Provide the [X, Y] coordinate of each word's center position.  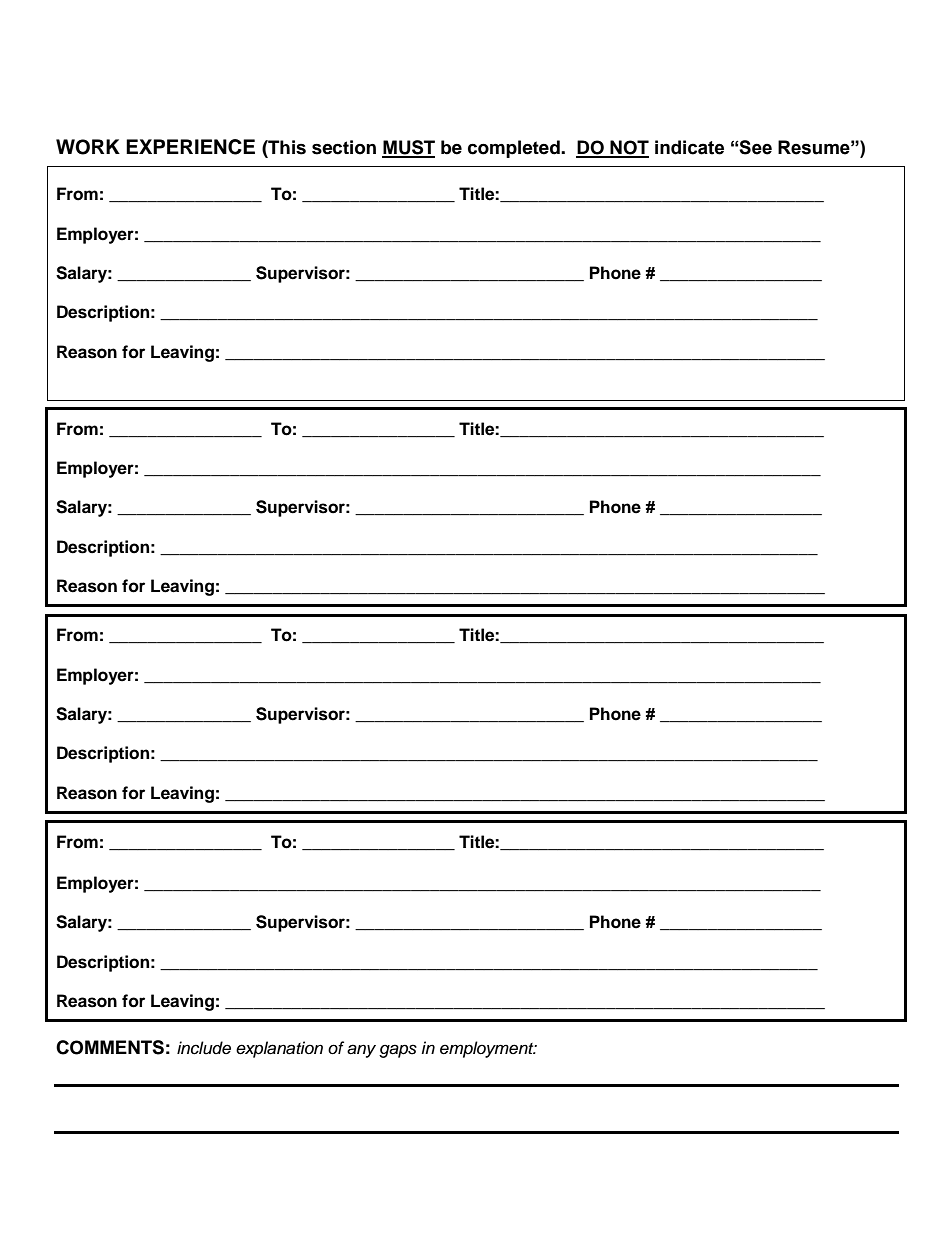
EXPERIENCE [190, 147]
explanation [279, 1049]
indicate [689, 147]
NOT [628, 148]
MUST [408, 148]
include [204, 1048]
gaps [398, 1051]
